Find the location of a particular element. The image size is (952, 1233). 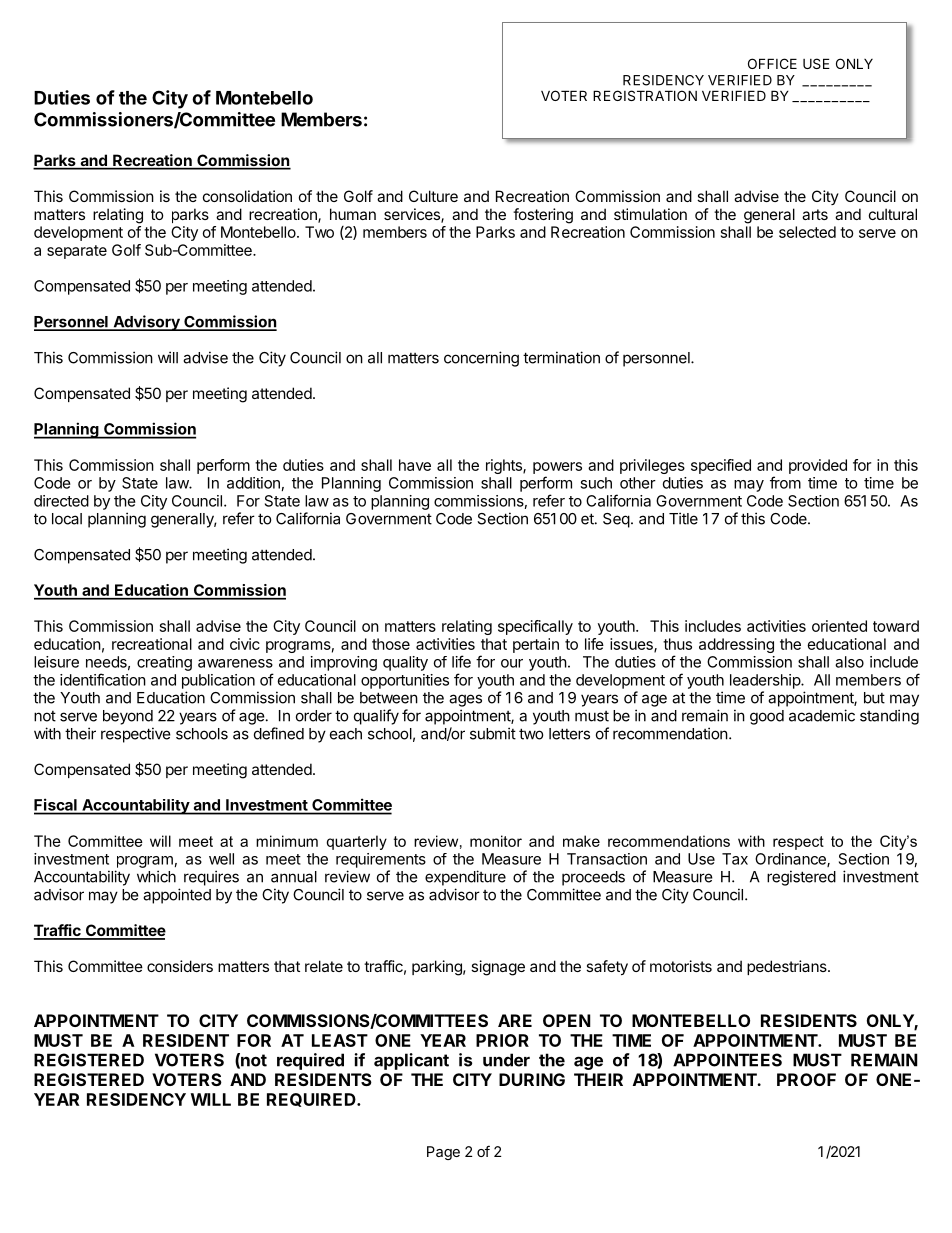

Culture is located at coordinates (433, 196).
